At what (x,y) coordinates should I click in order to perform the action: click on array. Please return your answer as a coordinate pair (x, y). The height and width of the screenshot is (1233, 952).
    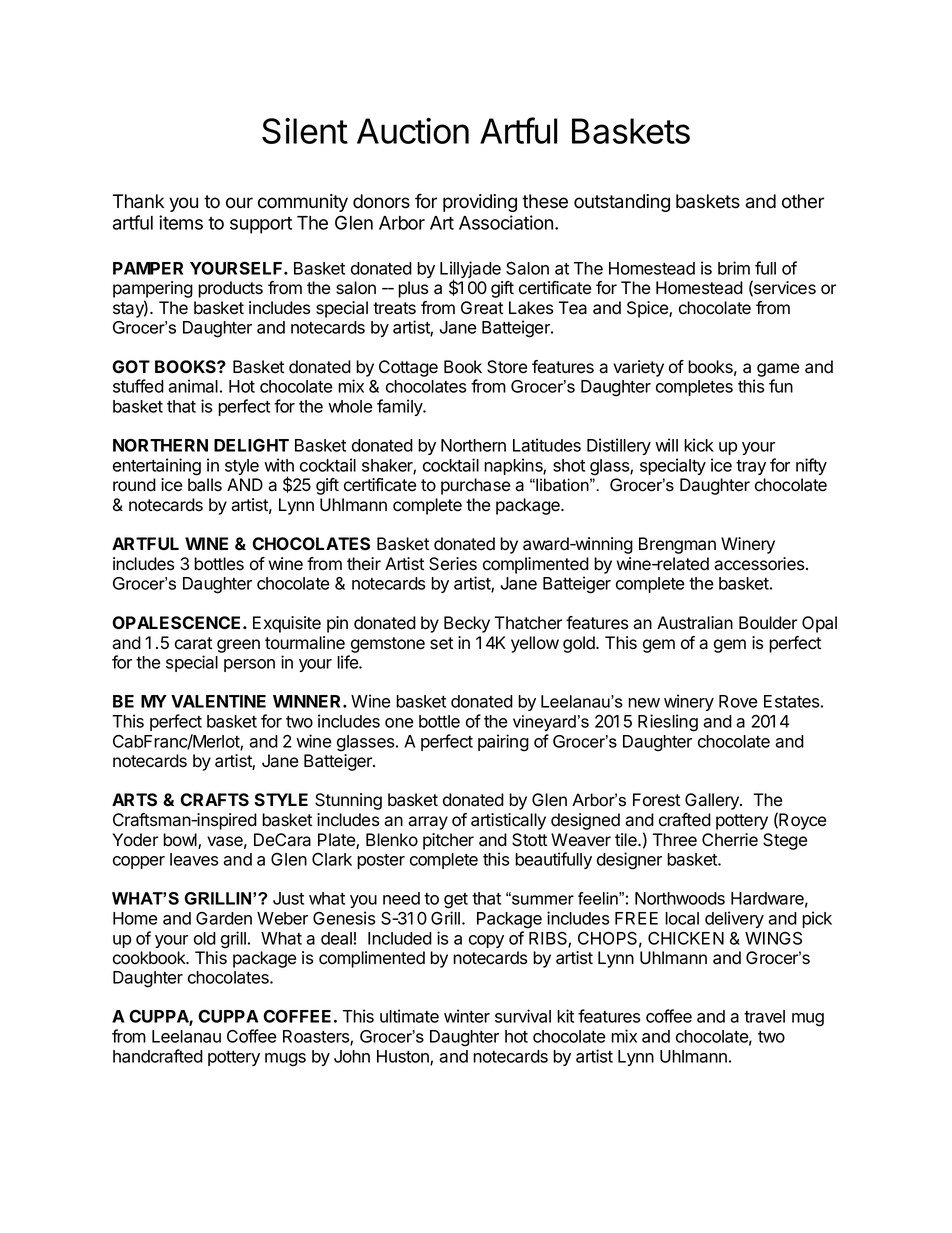
    Looking at the image, I should click on (428, 823).
